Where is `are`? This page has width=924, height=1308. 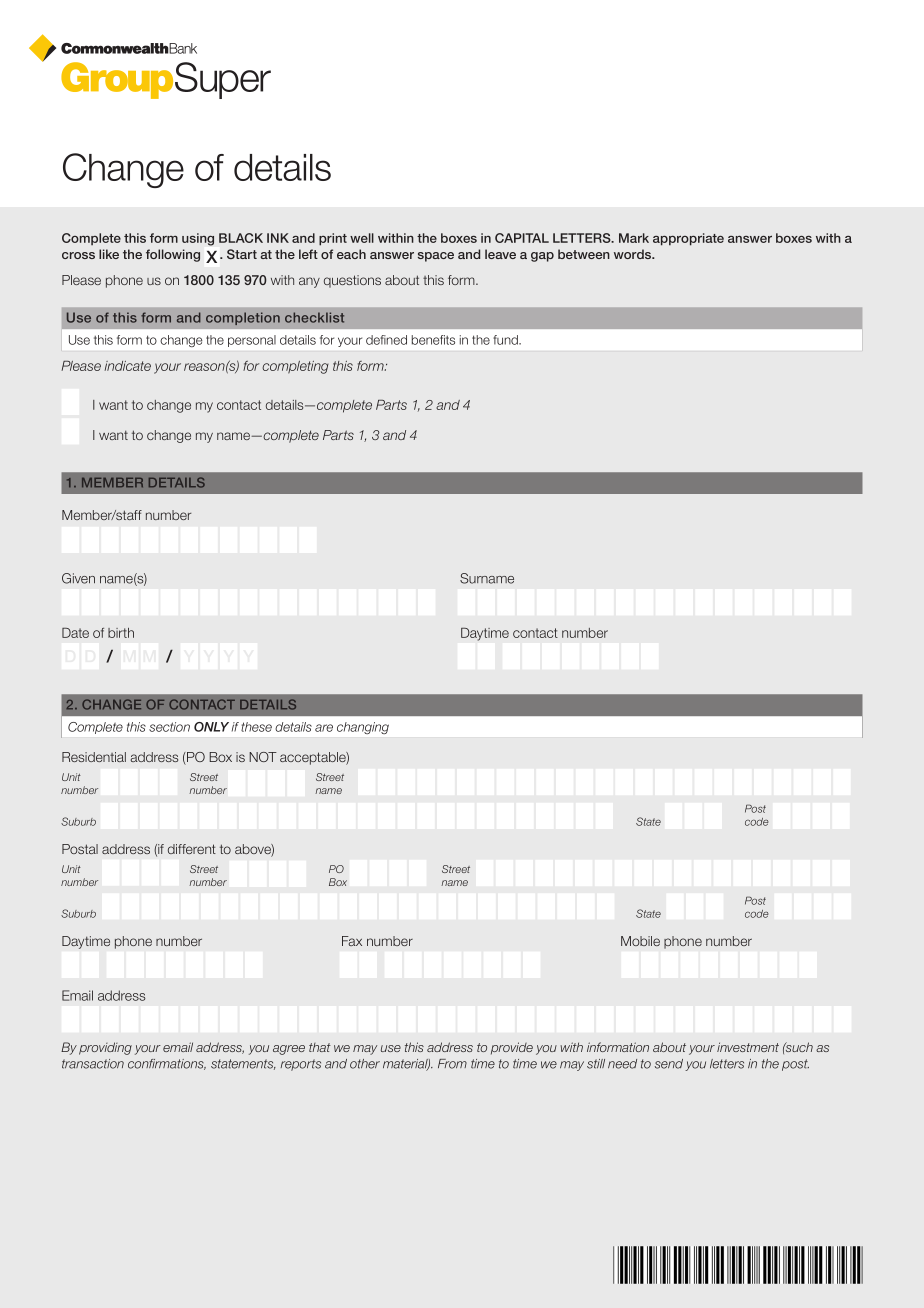
are is located at coordinates (324, 728).
